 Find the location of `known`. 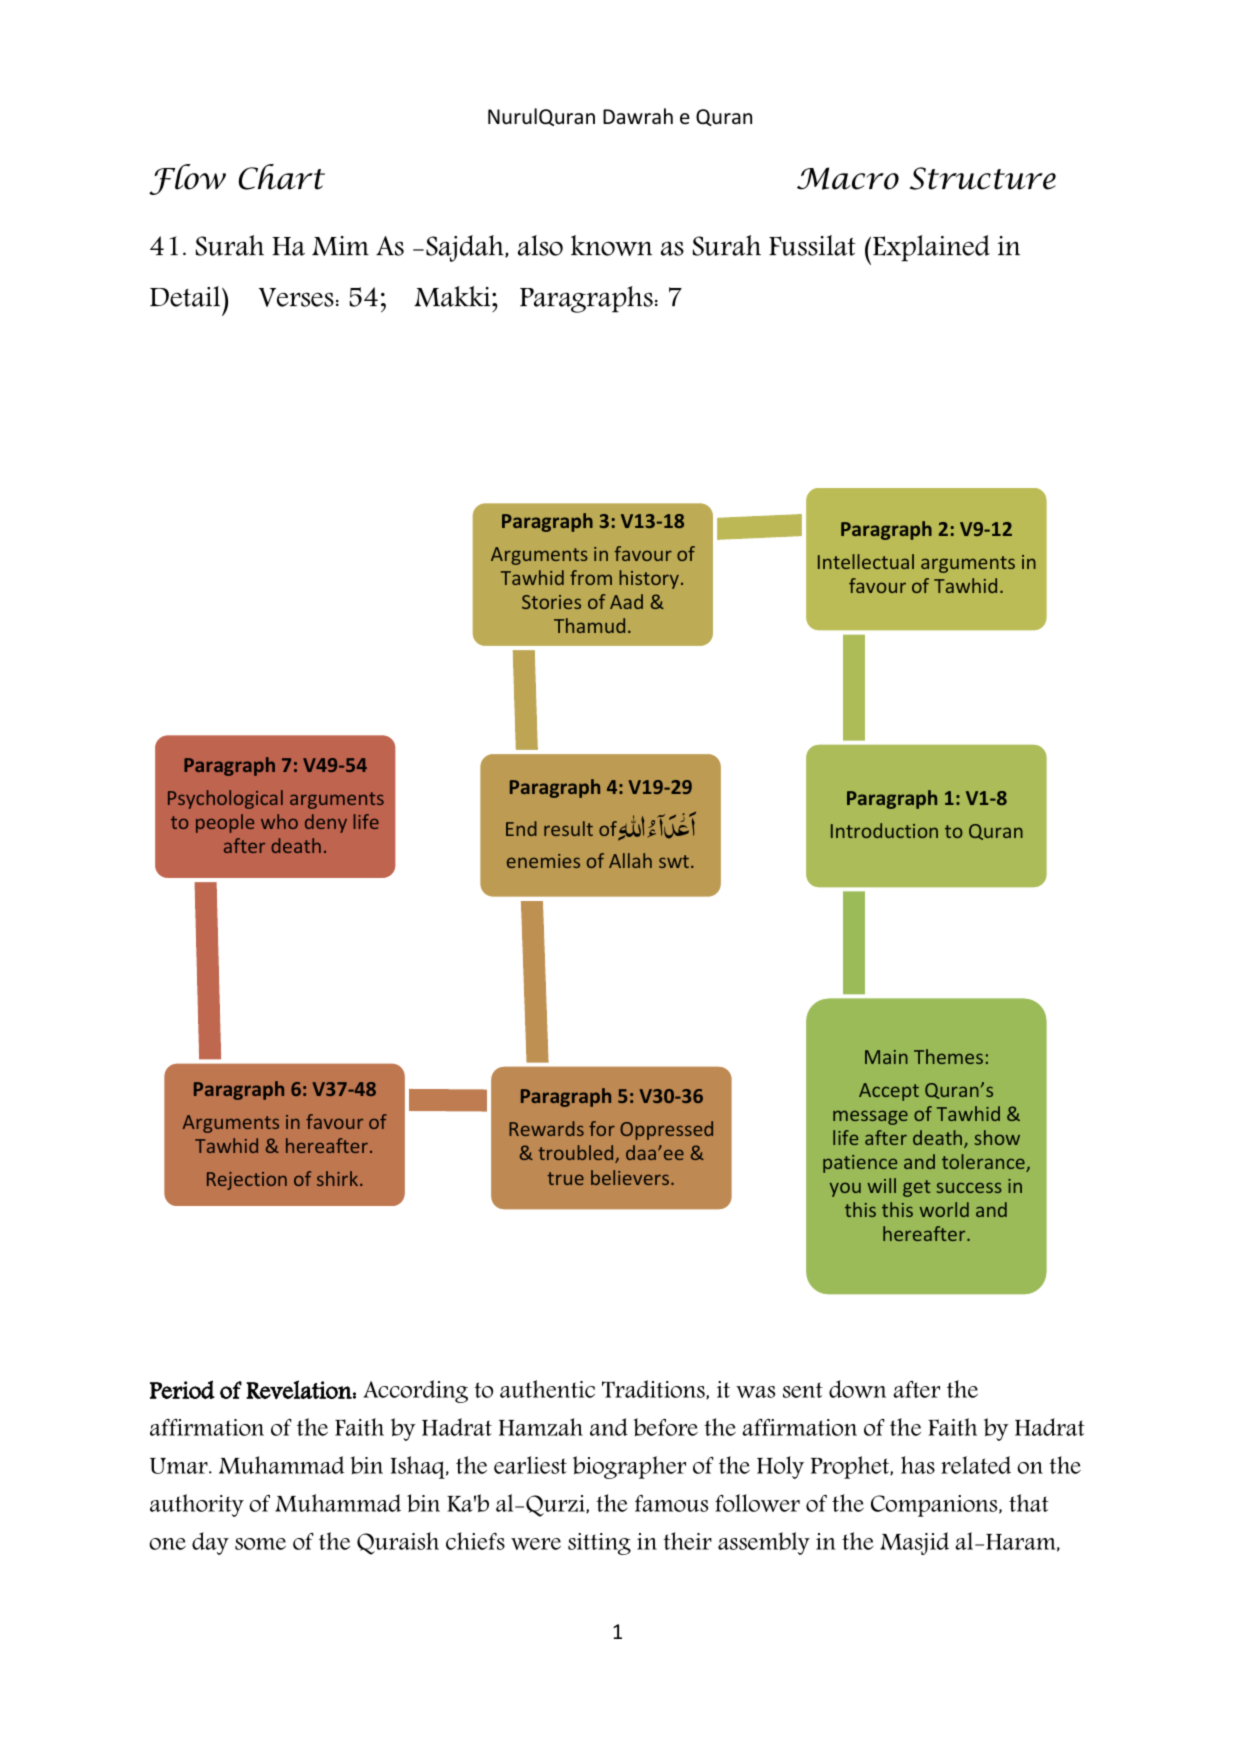

known is located at coordinates (611, 245).
